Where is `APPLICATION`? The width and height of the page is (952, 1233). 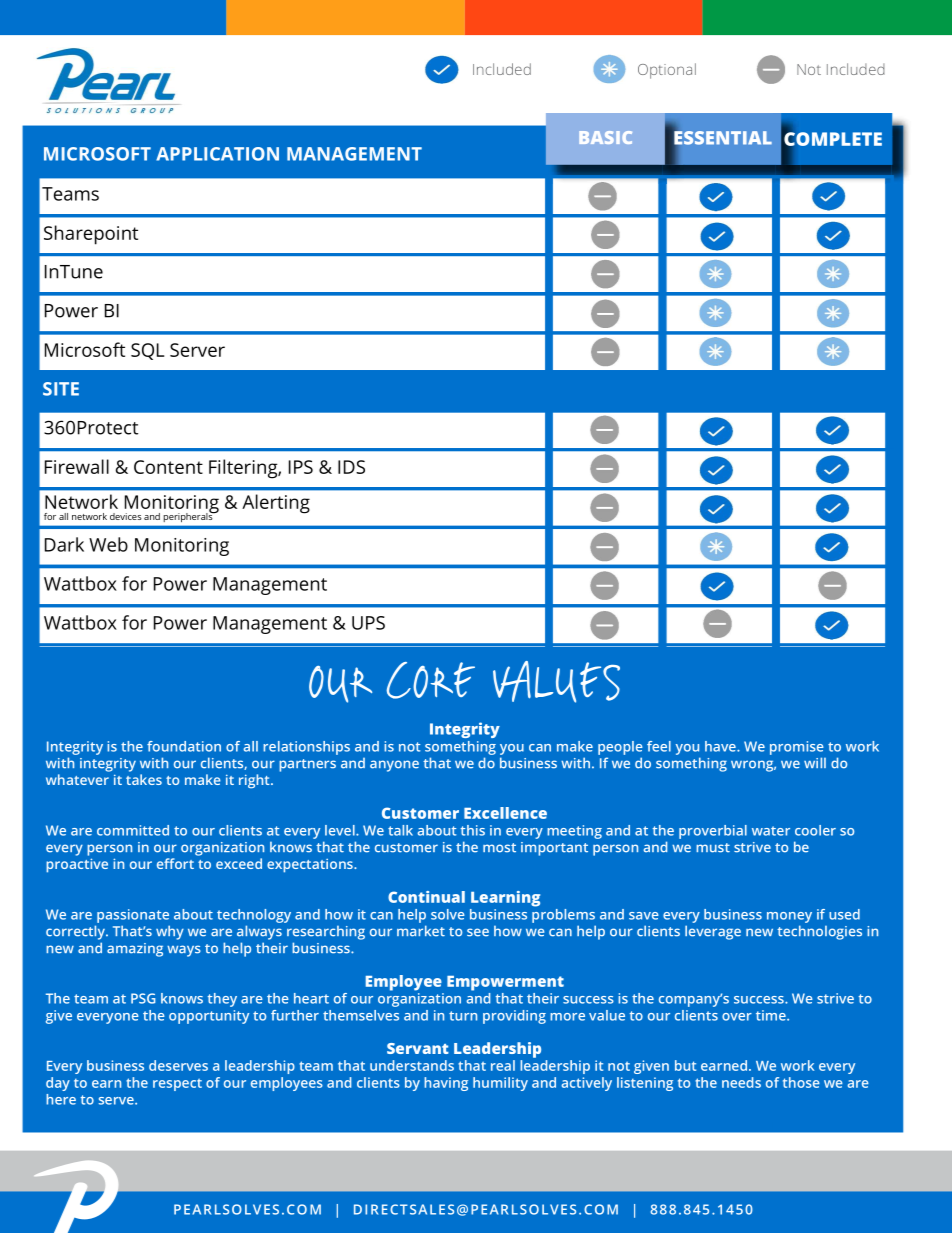
APPLICATION is located at coordinates (217, 154).
